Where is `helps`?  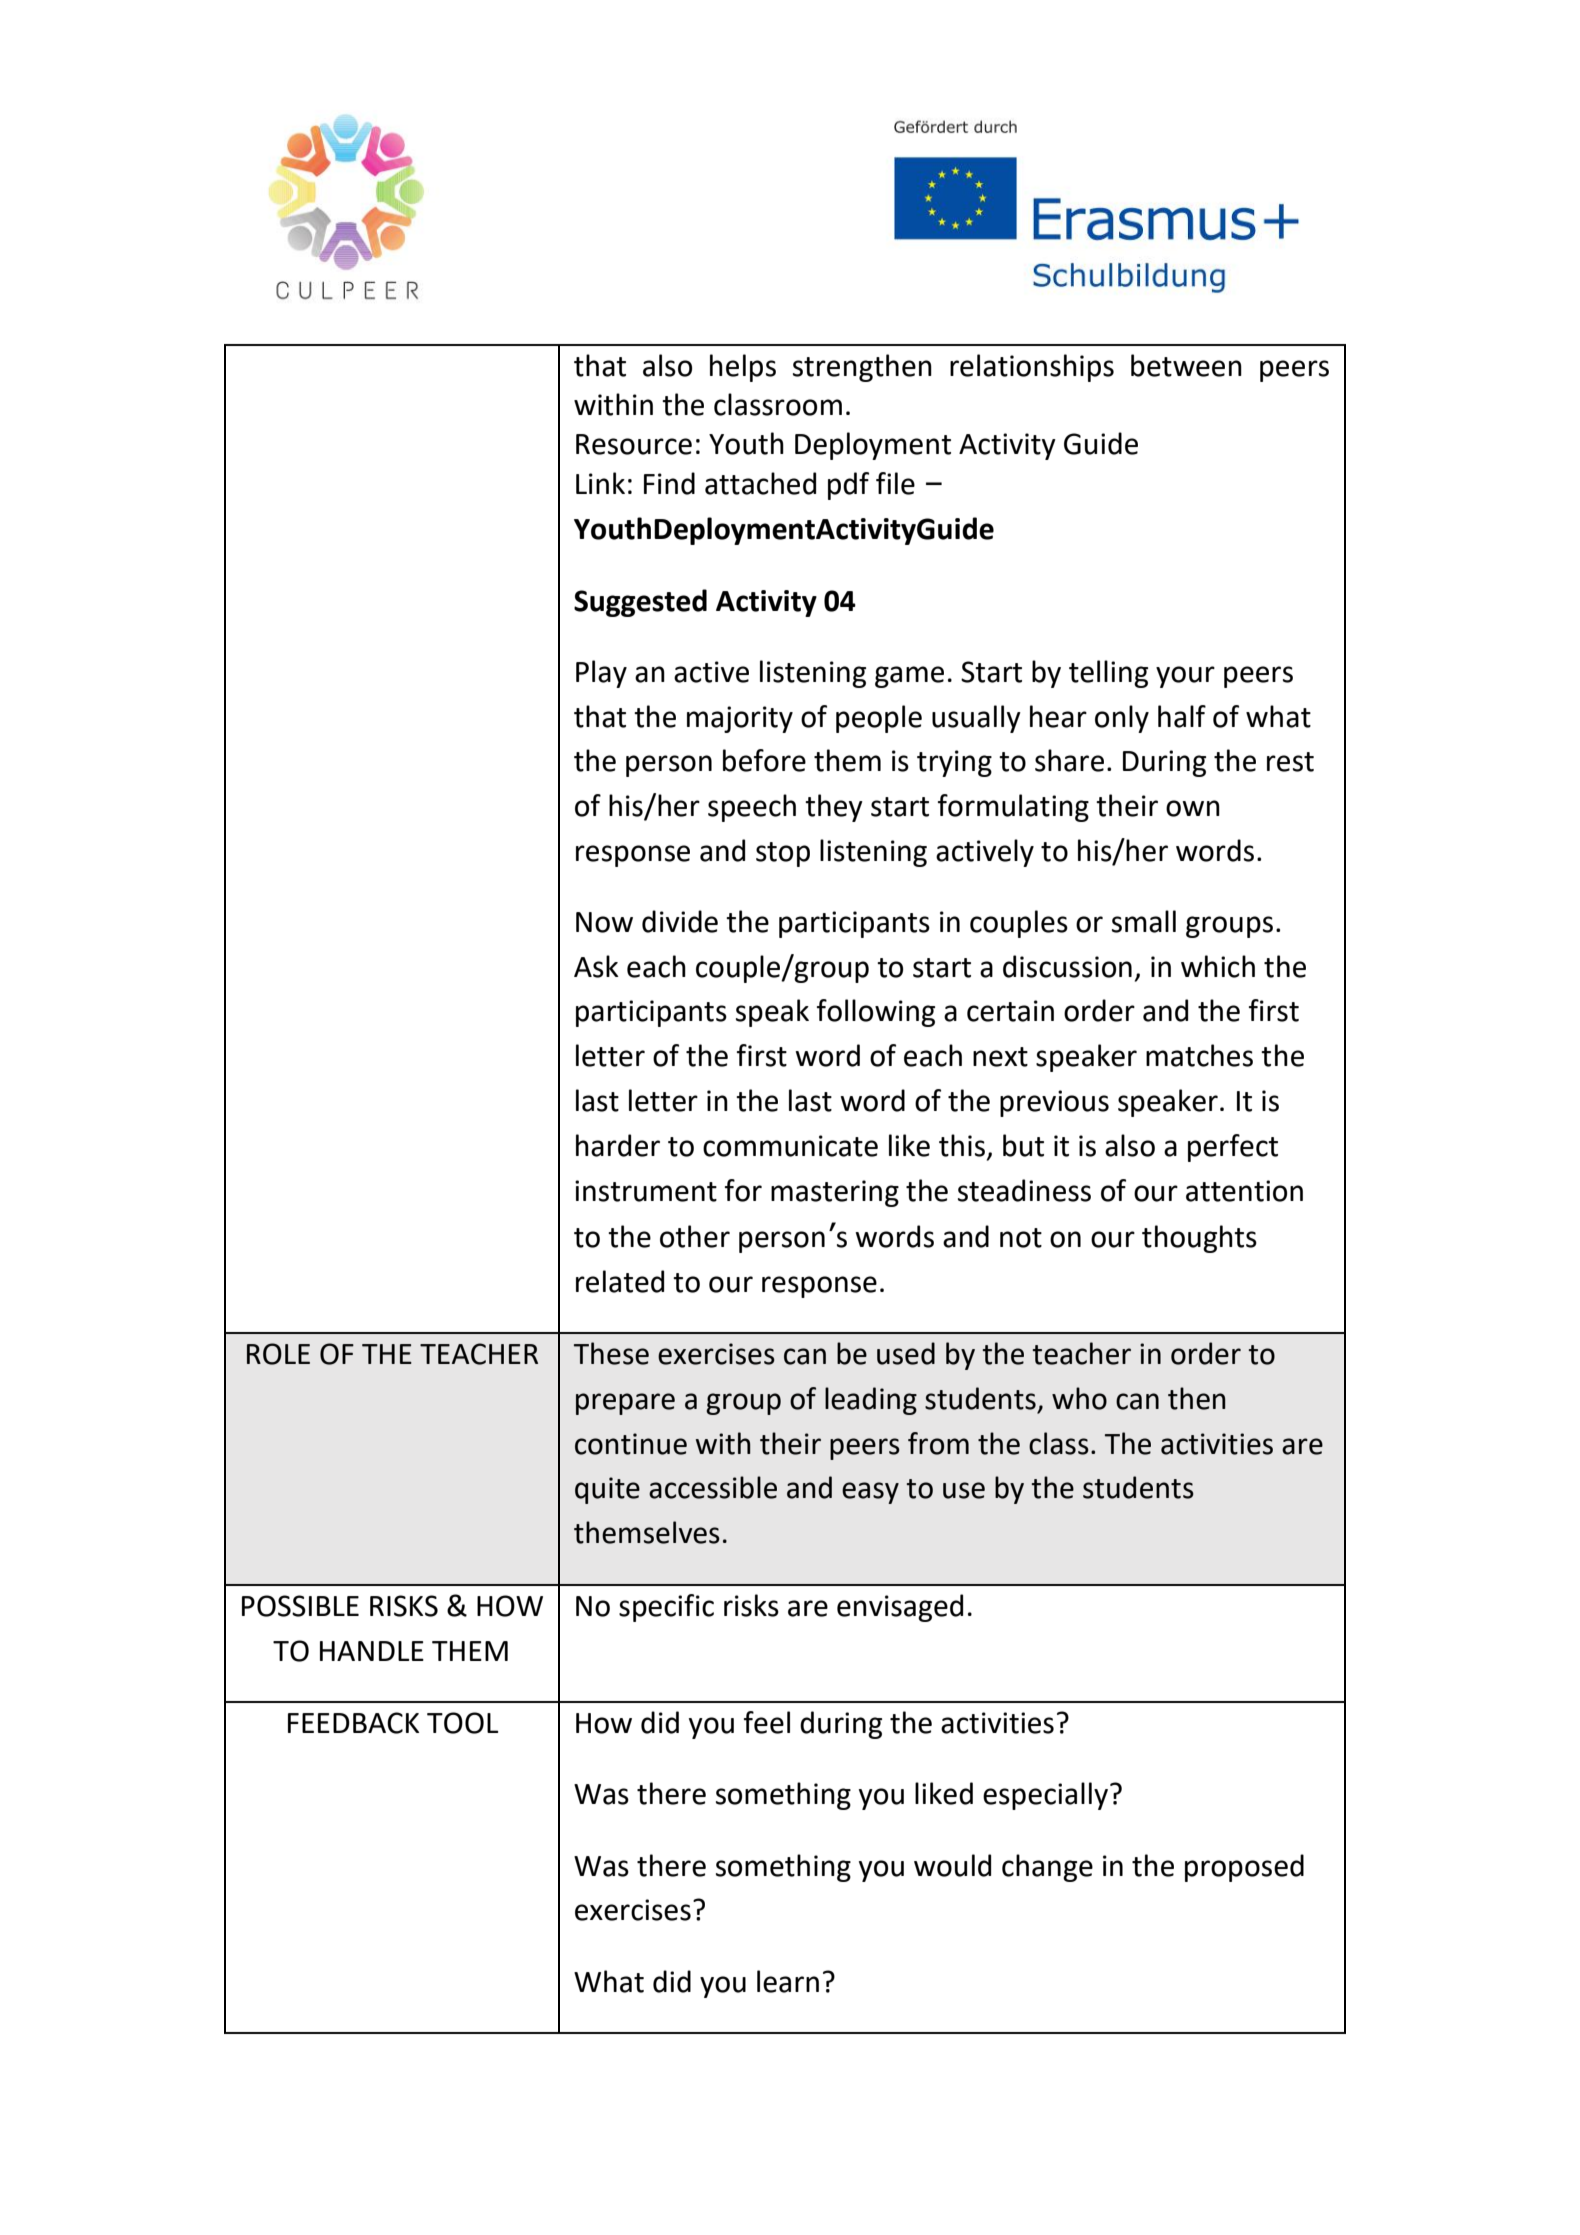 helps is located at coordinates (743, 368).
